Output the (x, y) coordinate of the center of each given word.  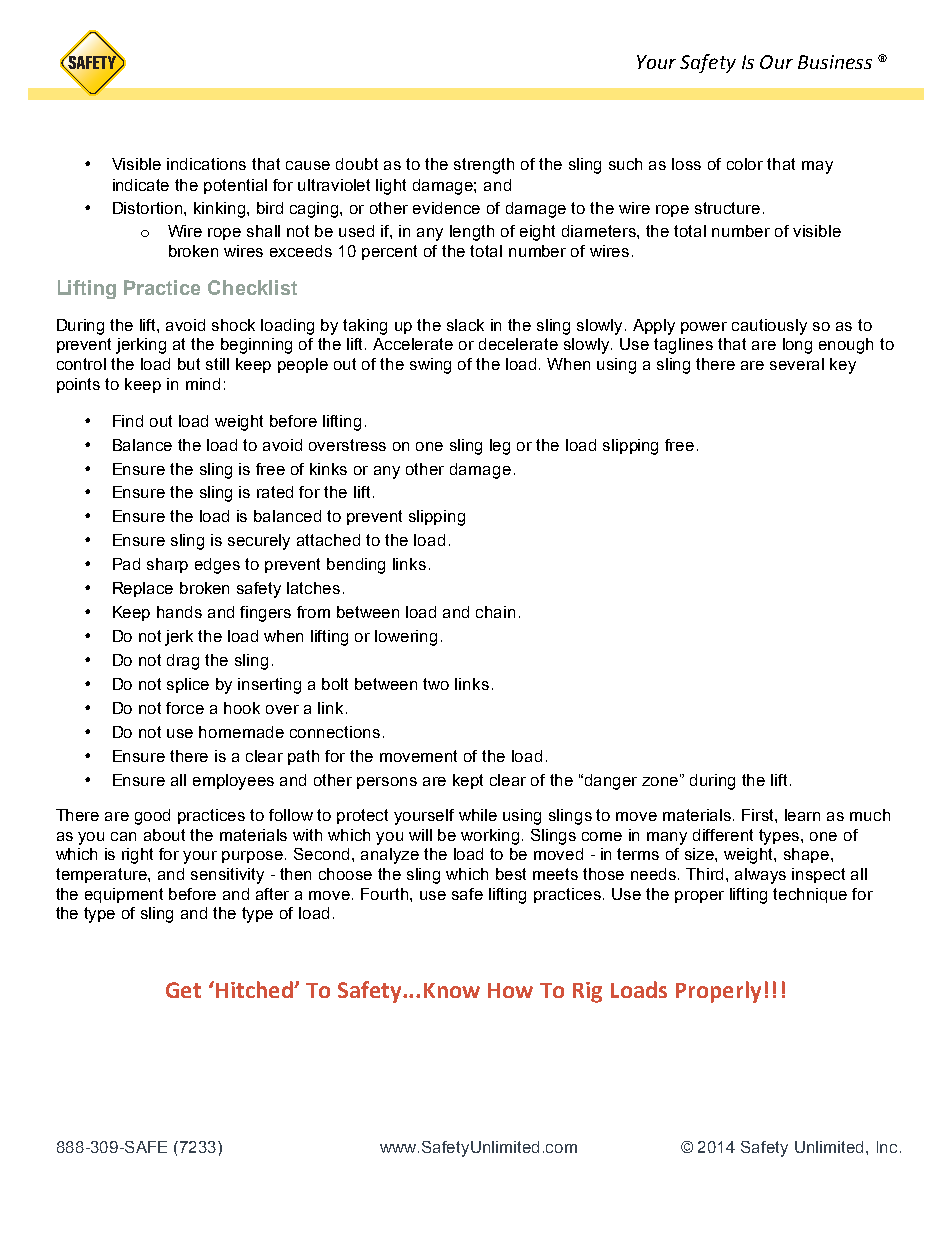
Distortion (149, 208)
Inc (887, 1147)
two (436, 684)
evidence (446, 208)
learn (802, 815)
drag (183, 662)
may (817, 167)
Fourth (386, 894)
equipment (124, 895)
